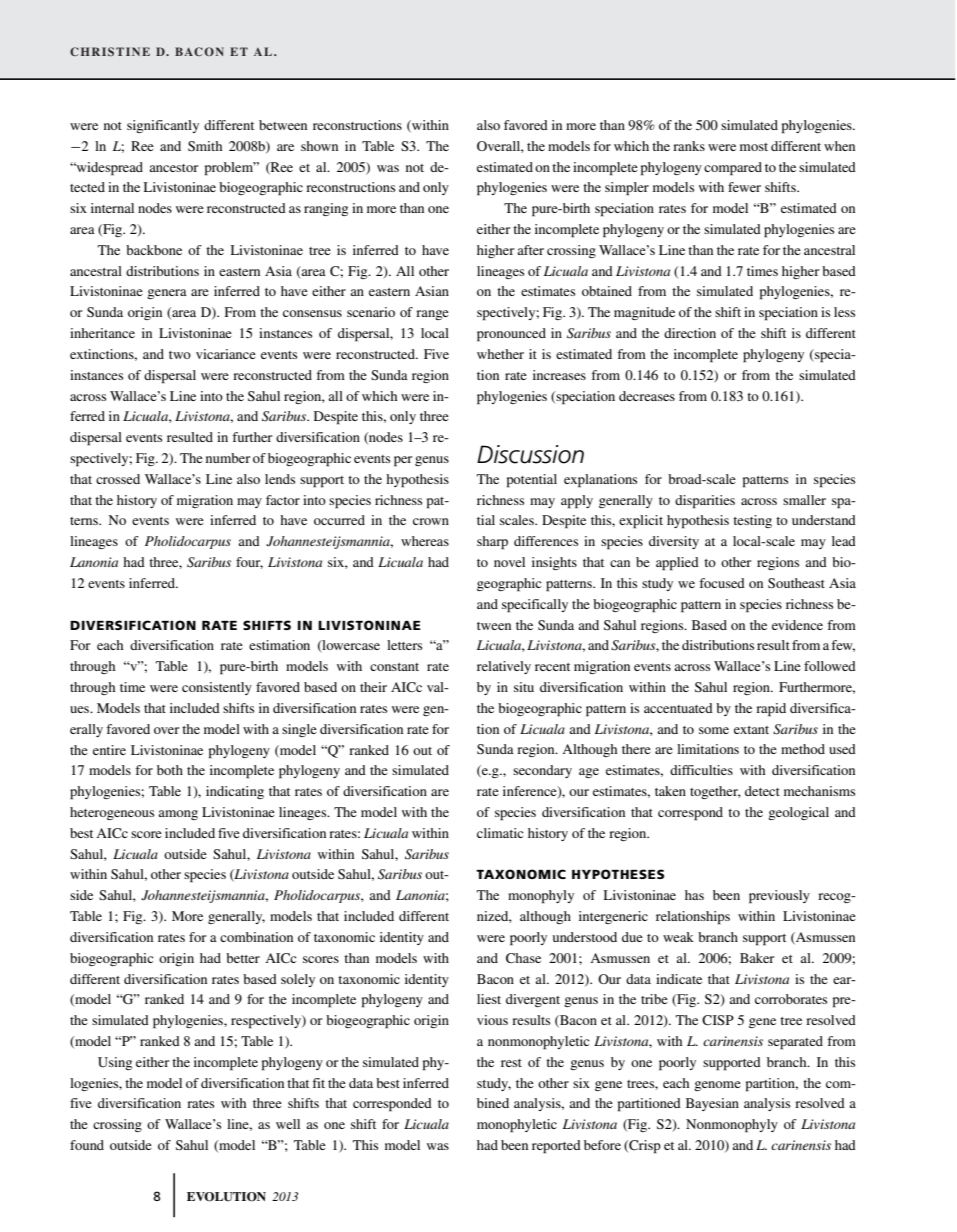  I want to click on number, so click(228, 458).
